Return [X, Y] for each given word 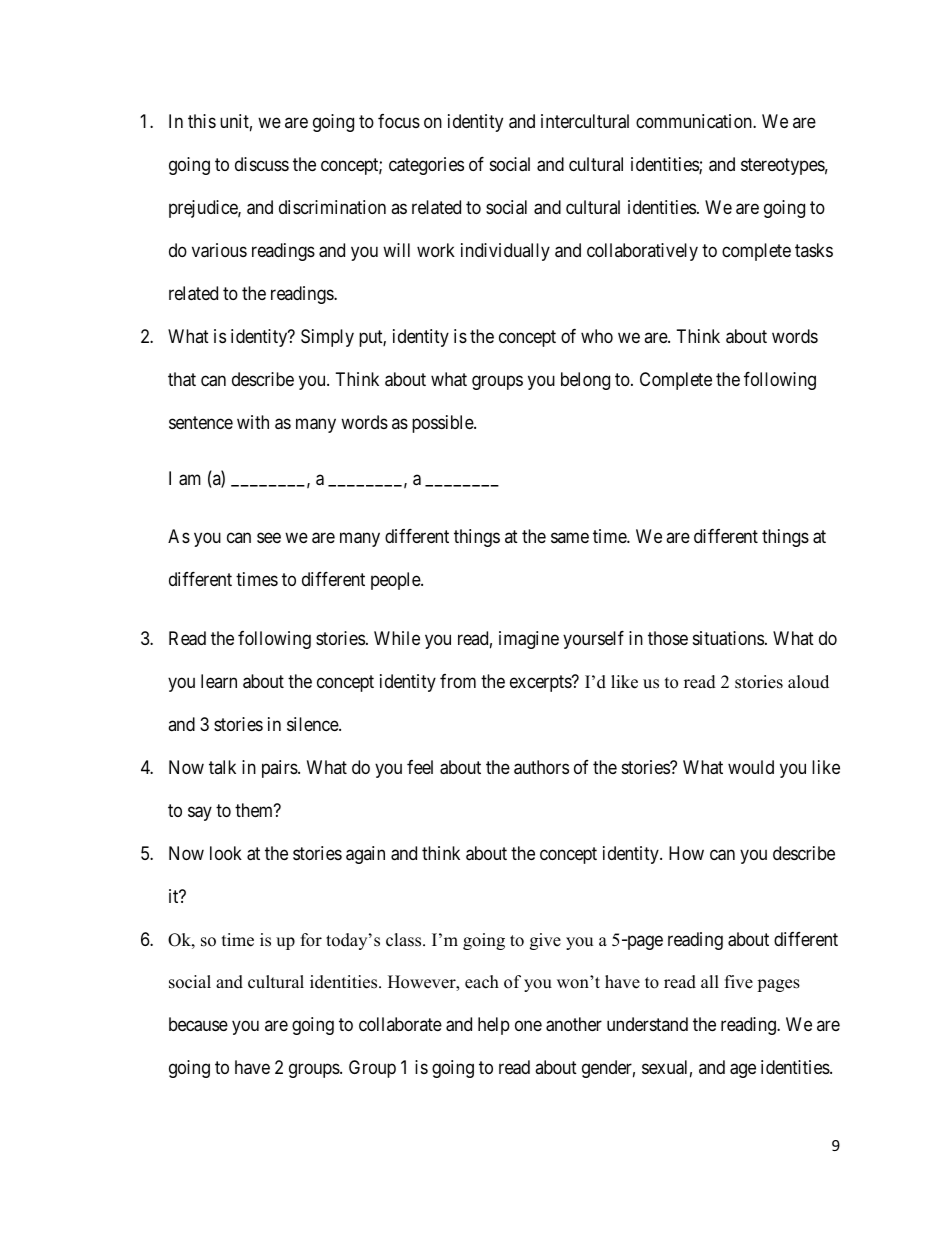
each [482, 982]
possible [443, 424]
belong [585, 381]
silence [313, 724]
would [751, 767]
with [253, 422]
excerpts [541, 683]
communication [695, 121]
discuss [262, 164]
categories [426, 166]
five [739, 982]
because [198, 1024]
